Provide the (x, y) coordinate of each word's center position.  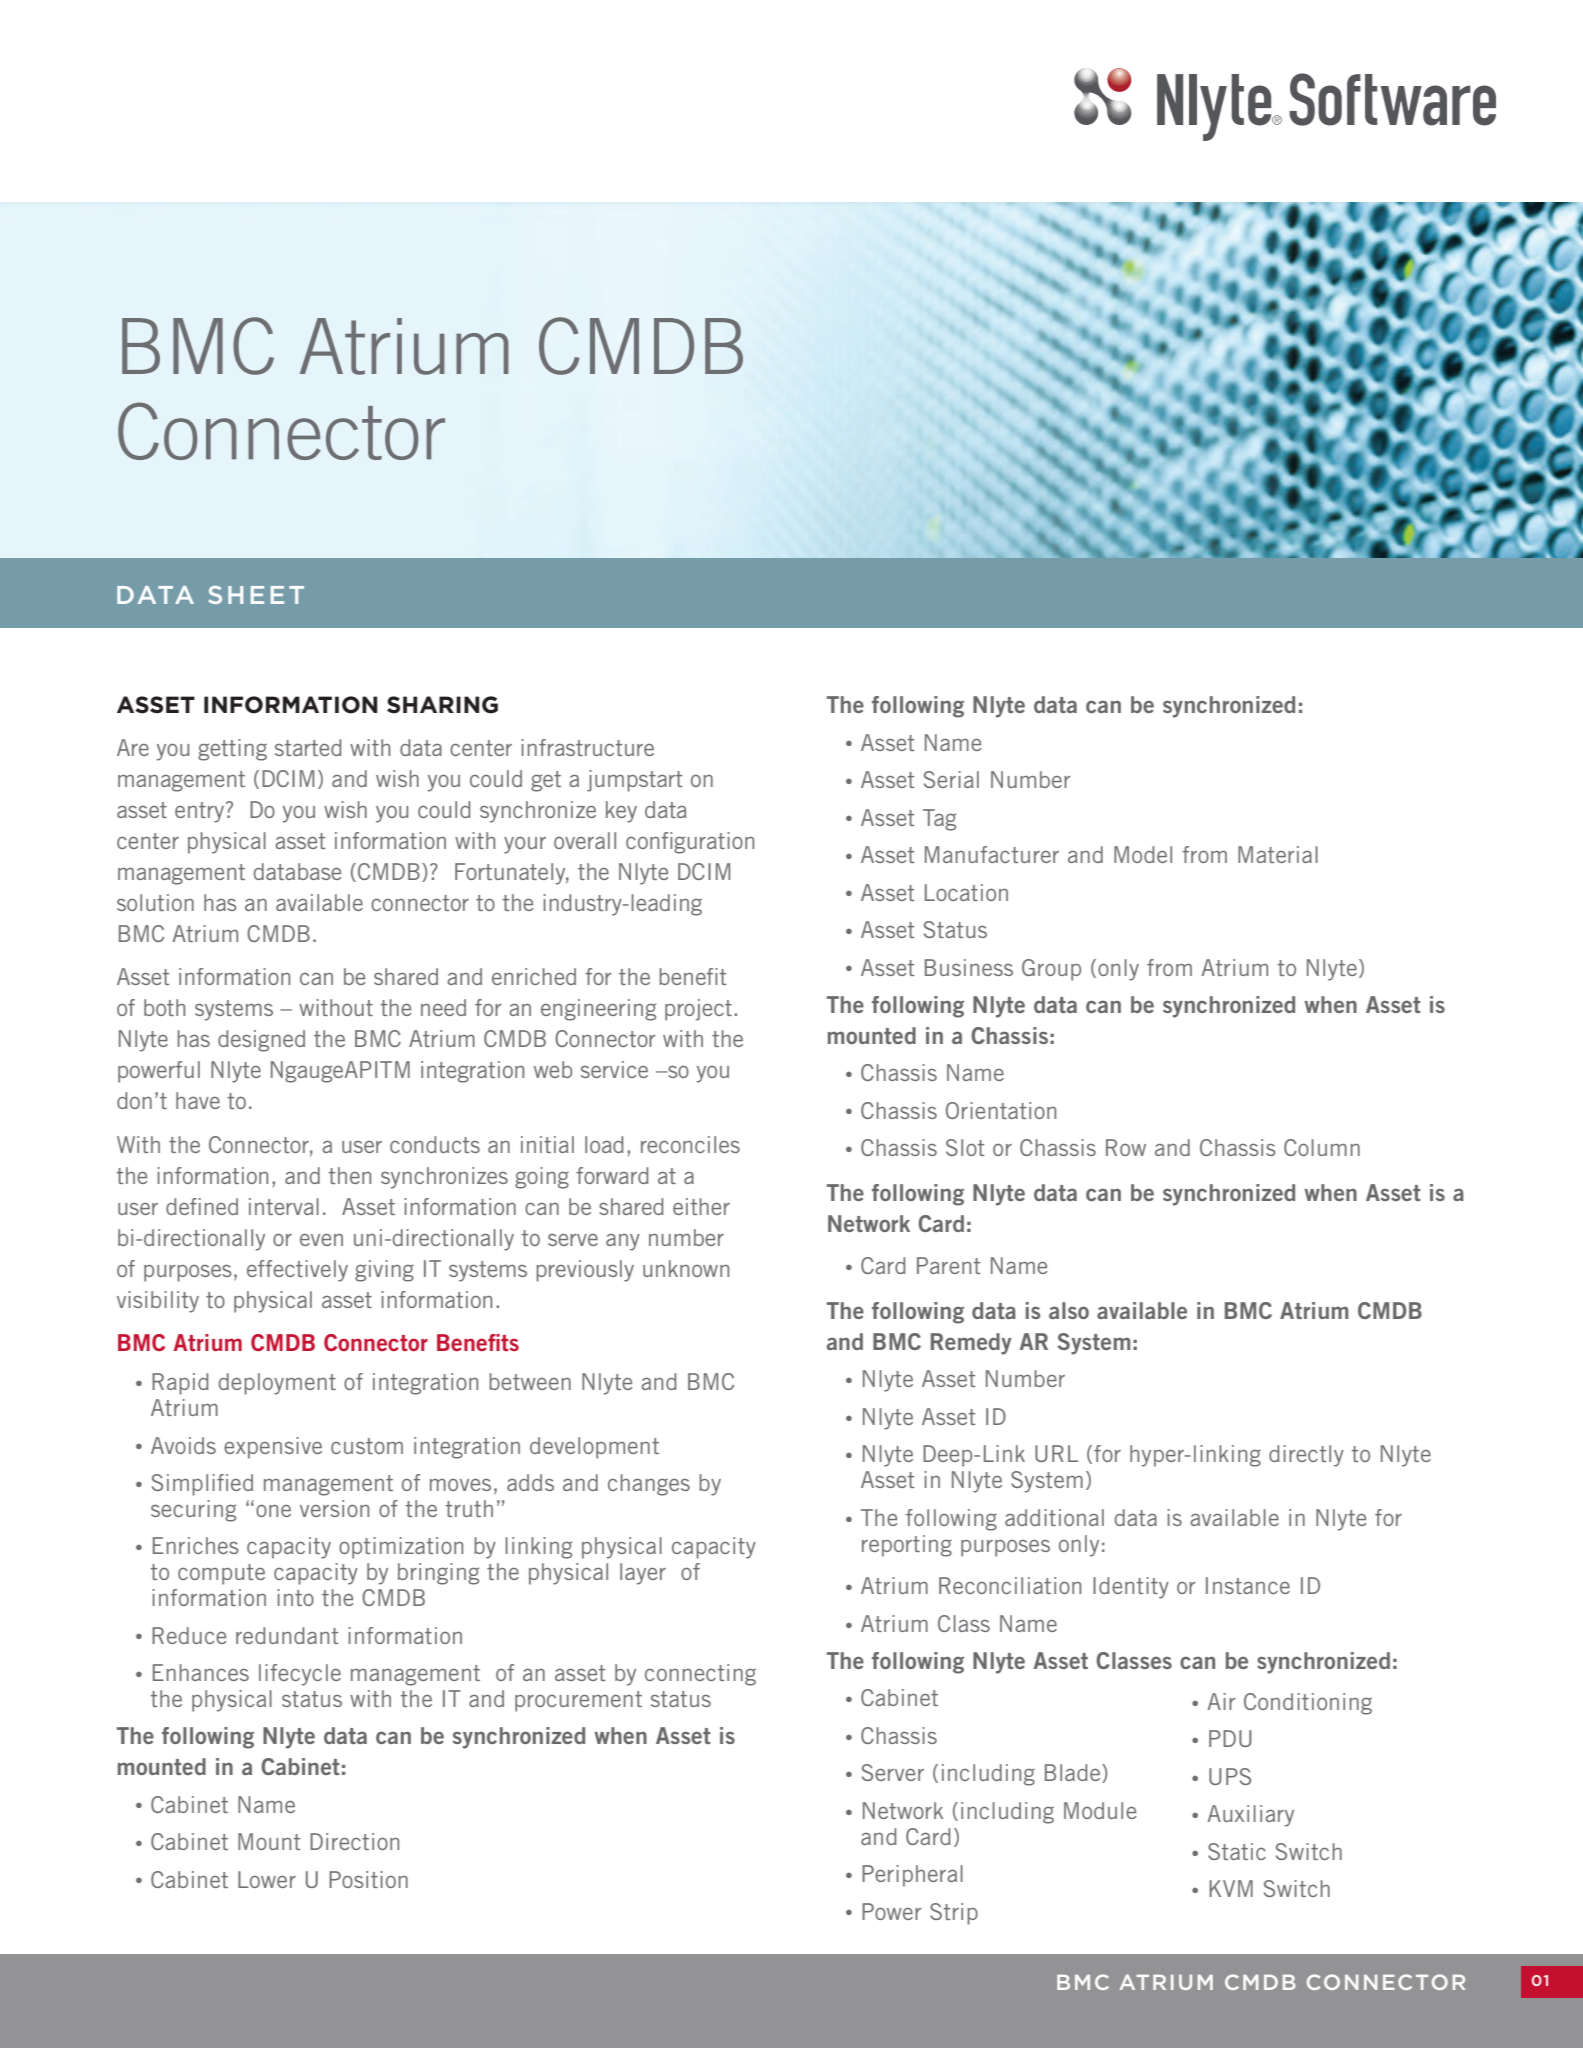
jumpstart (635, 781)
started (308, 747)
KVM (1231, 1888)
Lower (267, 1879)
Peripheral (912, 1876)
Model (1143, 854)
